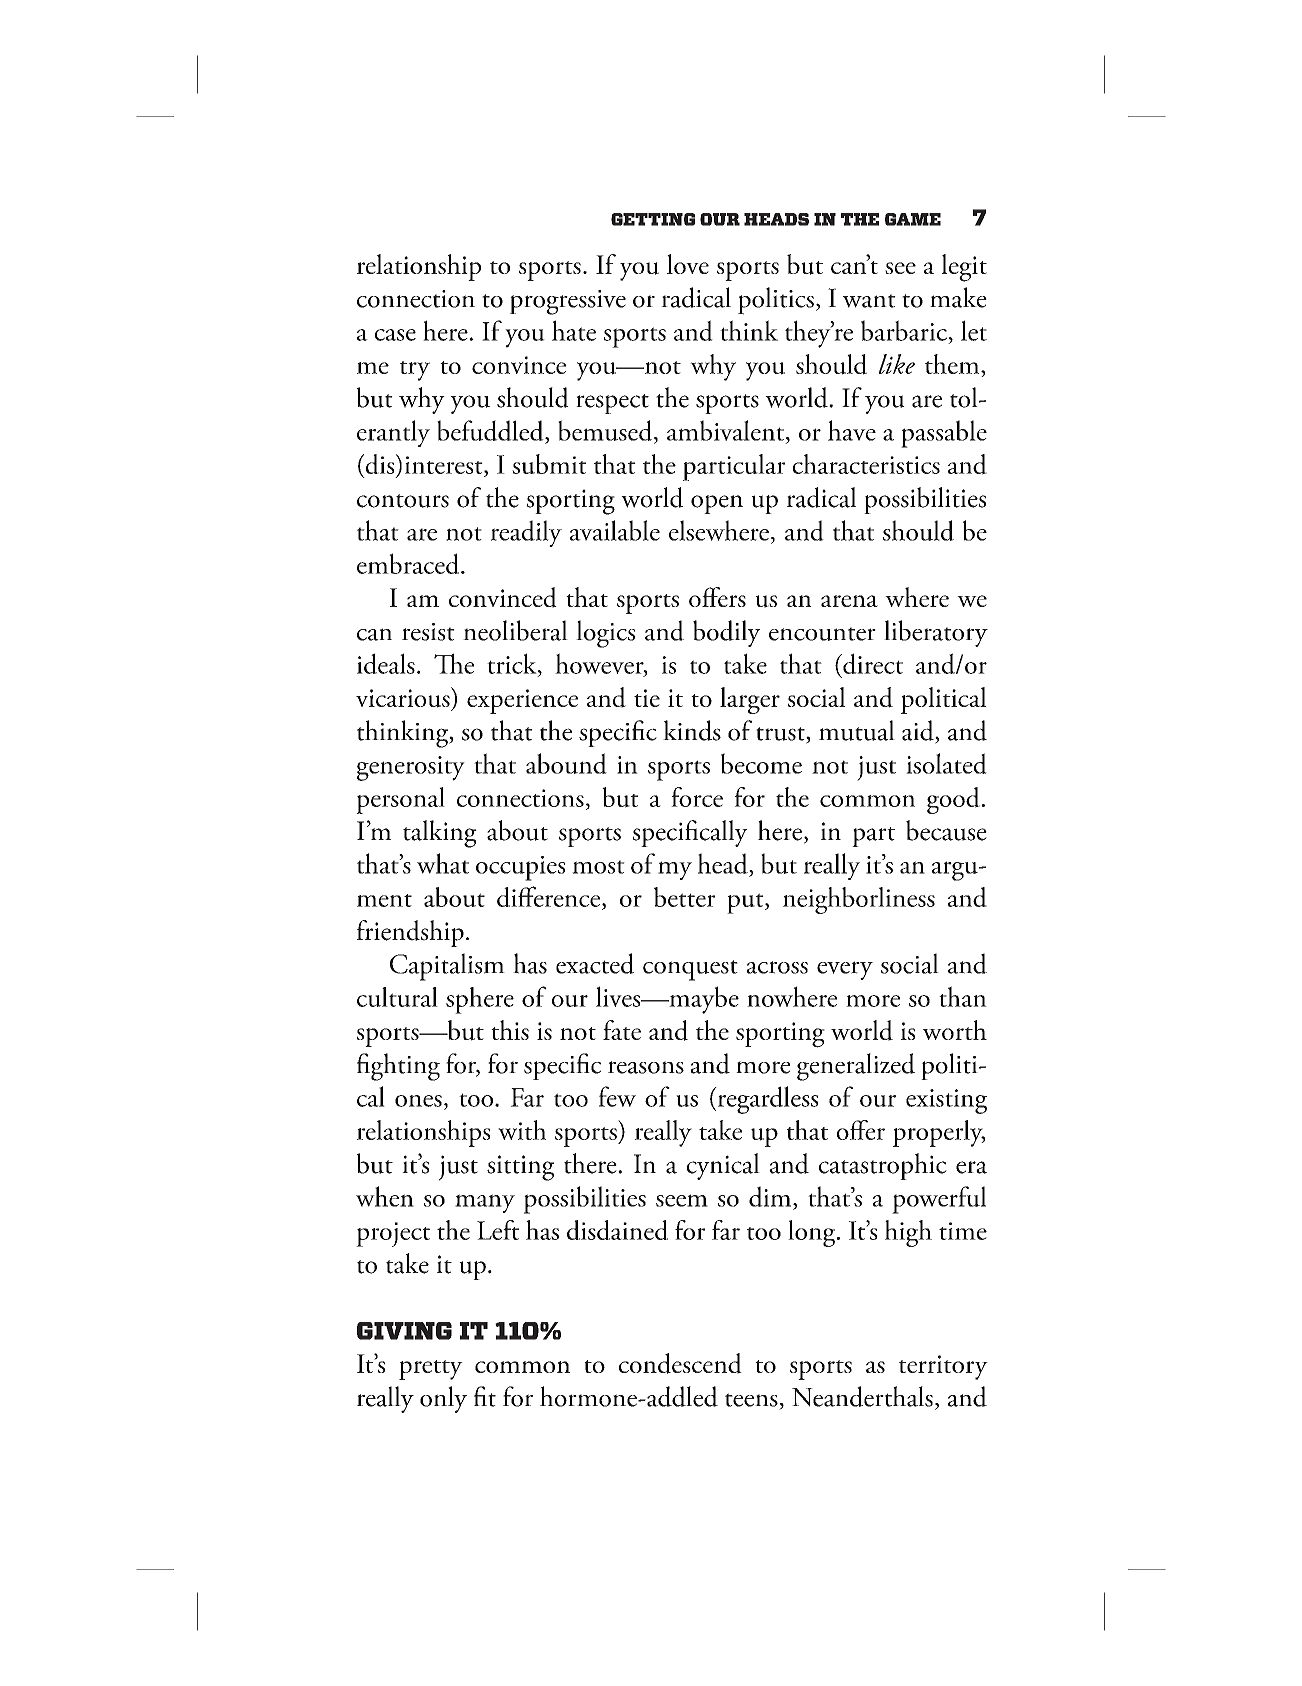 The width and height of the screenshot is (1302, 1686). I want to click on territory, so click(943, 1367).
